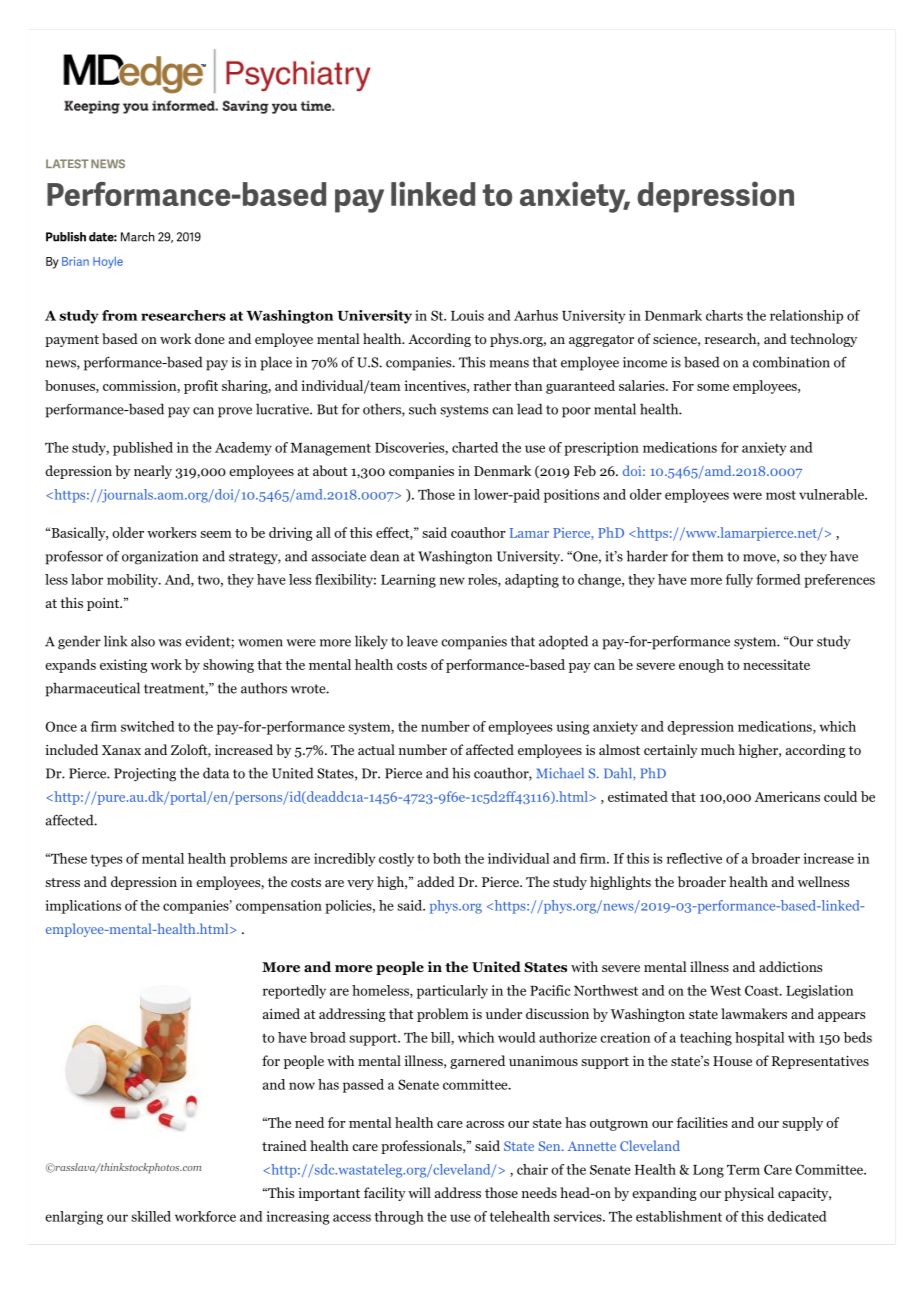 The width and height of the page is (924, 1308). Describe the element at coordinates (422, 641) in the page. I see `leave` at that location.
